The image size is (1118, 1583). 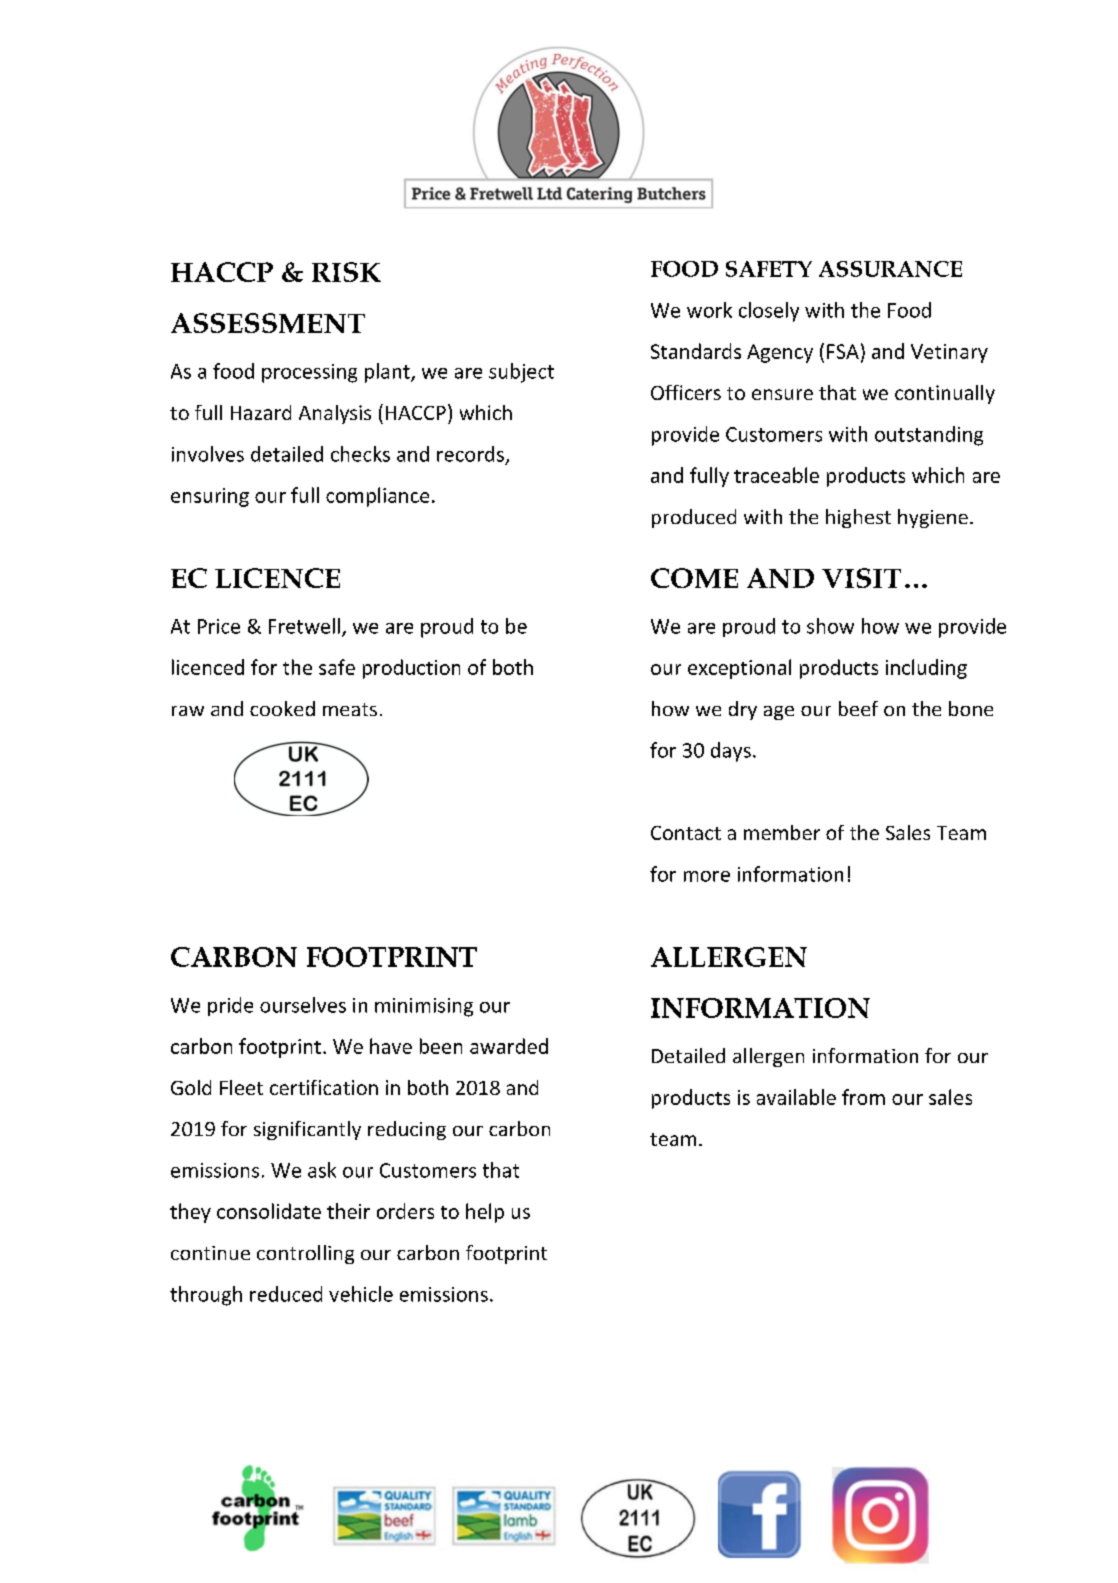 What do you see at coordinates (858, 708) in the image?
I see `beef` at bounding box center [858, 708].
